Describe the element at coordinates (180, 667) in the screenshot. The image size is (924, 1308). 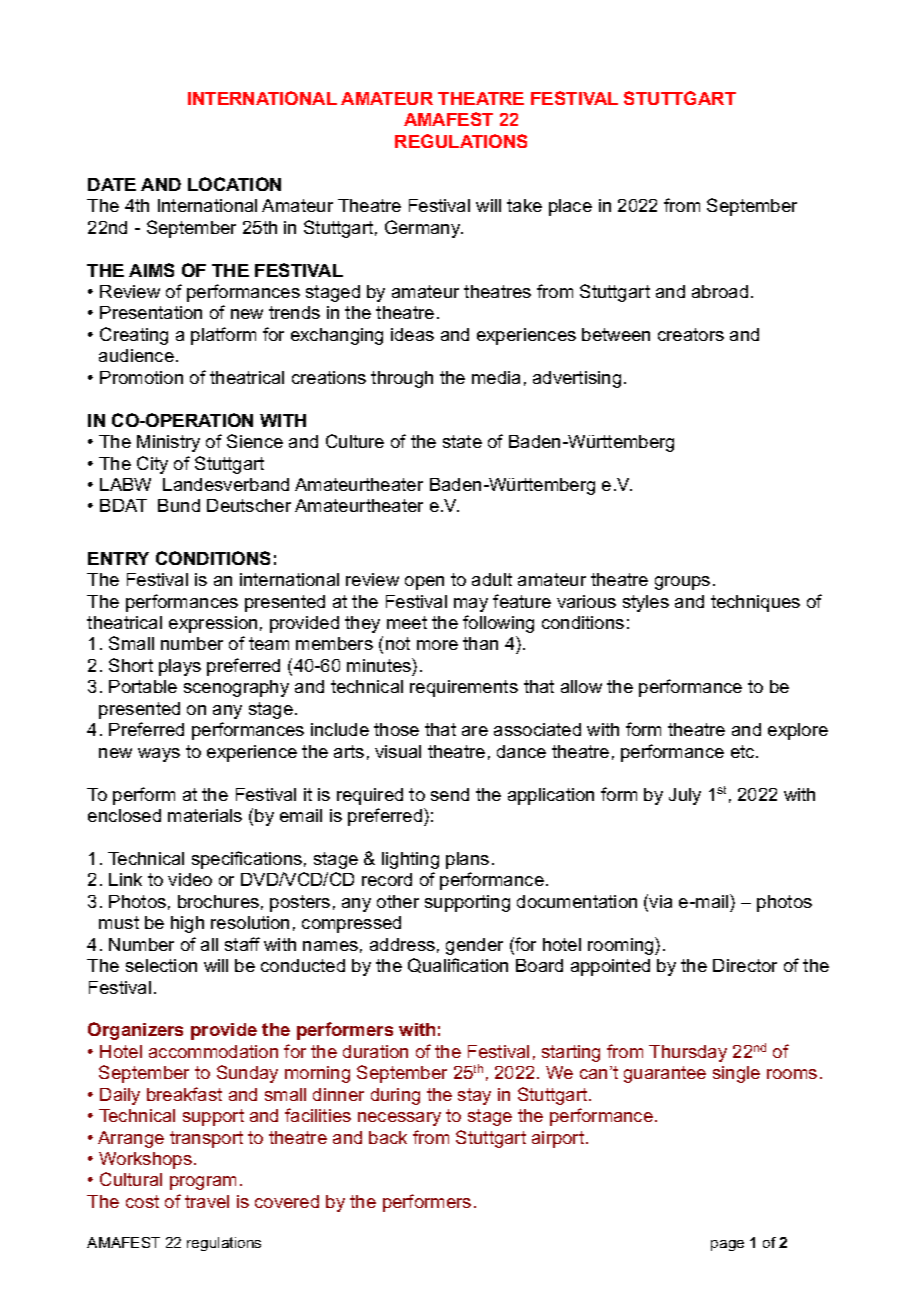
I see `plays` at that location.
